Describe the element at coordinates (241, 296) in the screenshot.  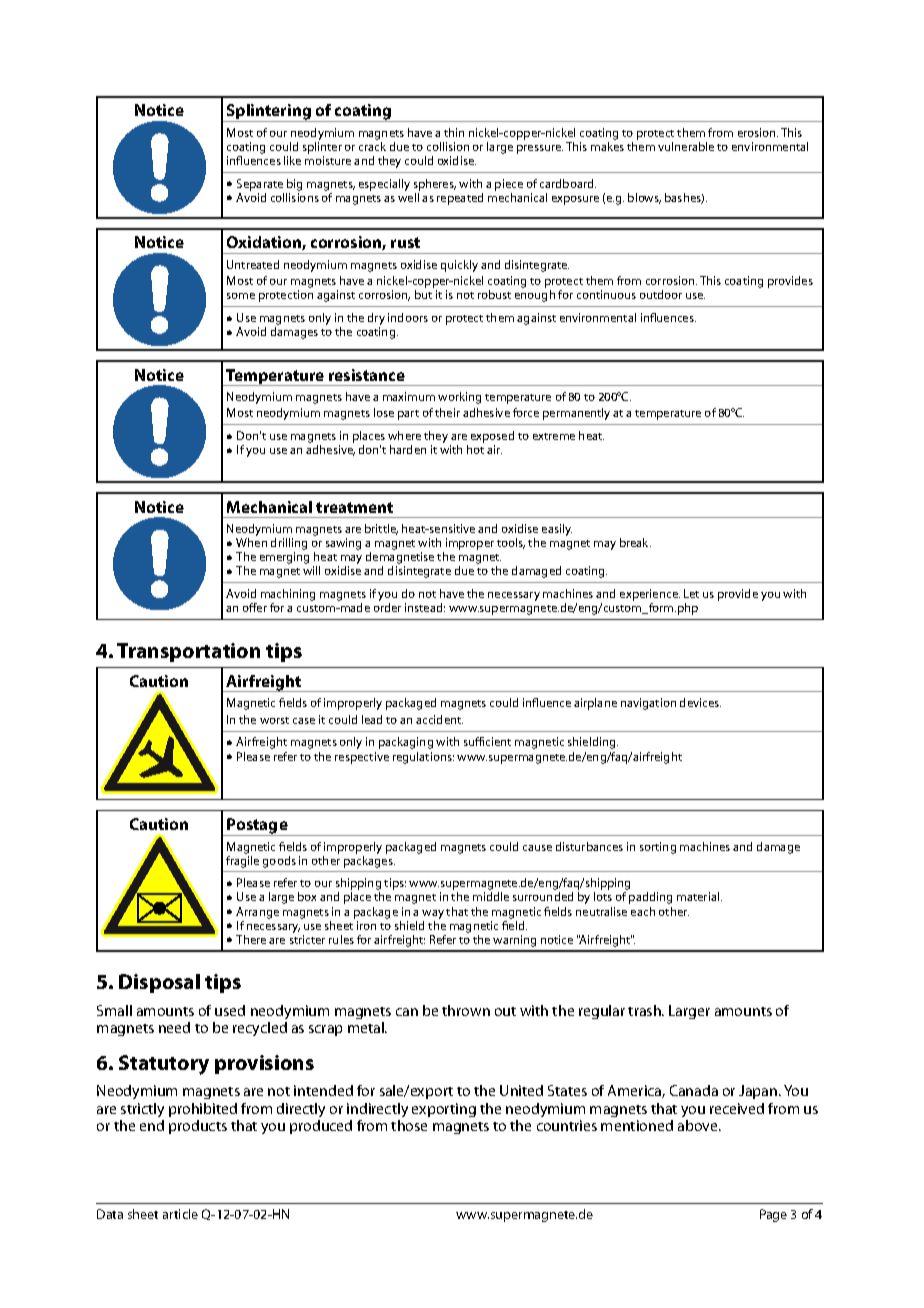
I see `some` at that location.
